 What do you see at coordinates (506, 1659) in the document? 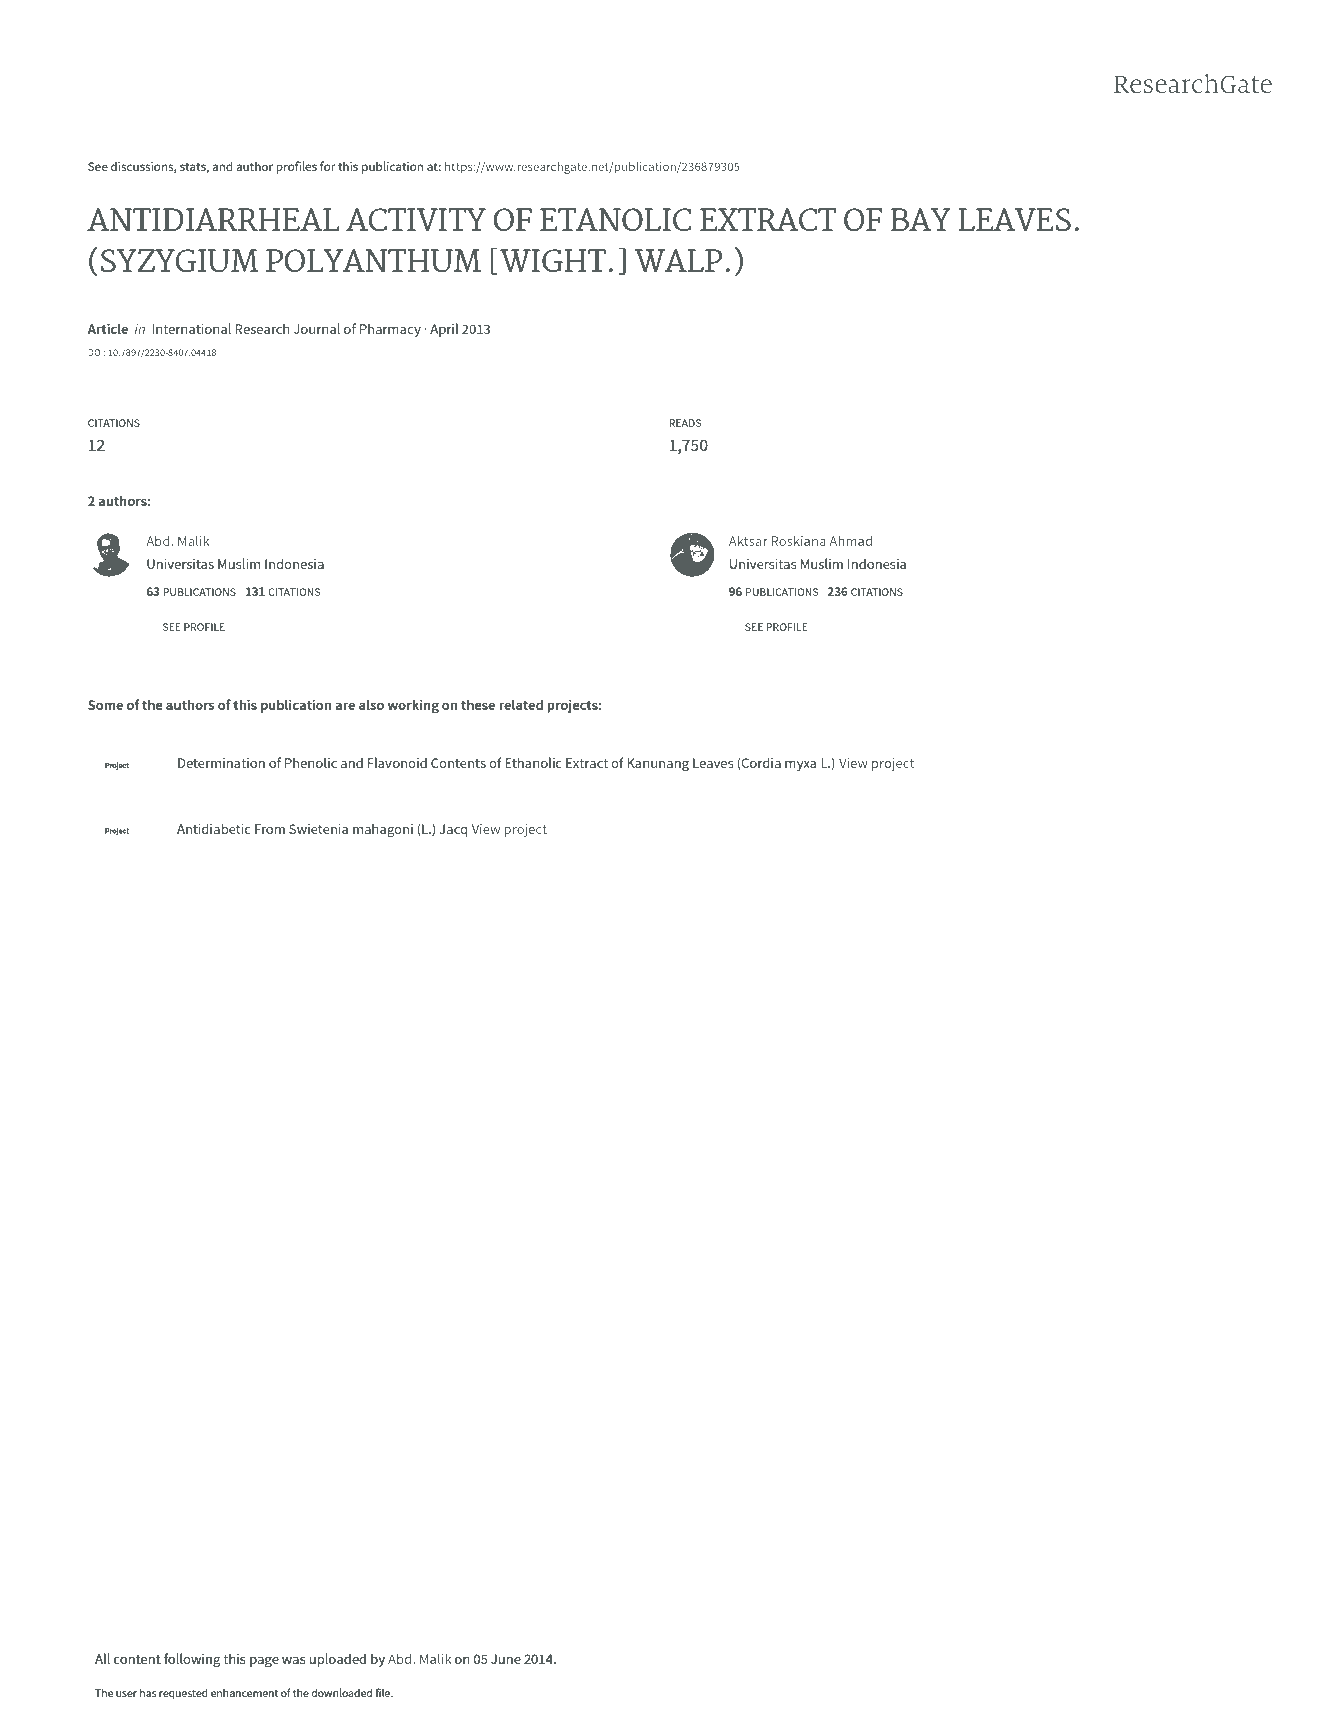
I see `June` at bounding box center [506, 1659].
